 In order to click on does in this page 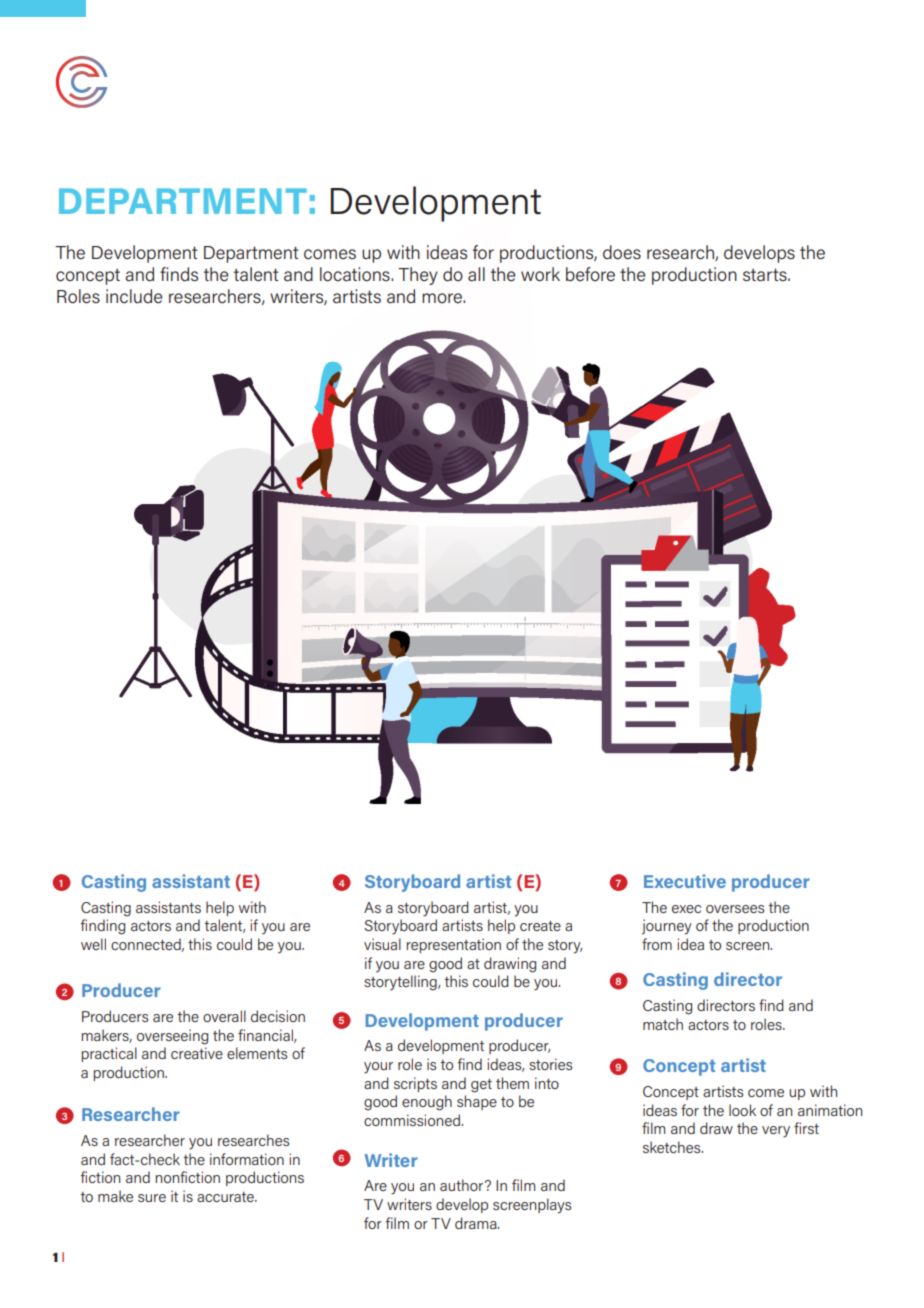, I will do `click(622, 252)`.
